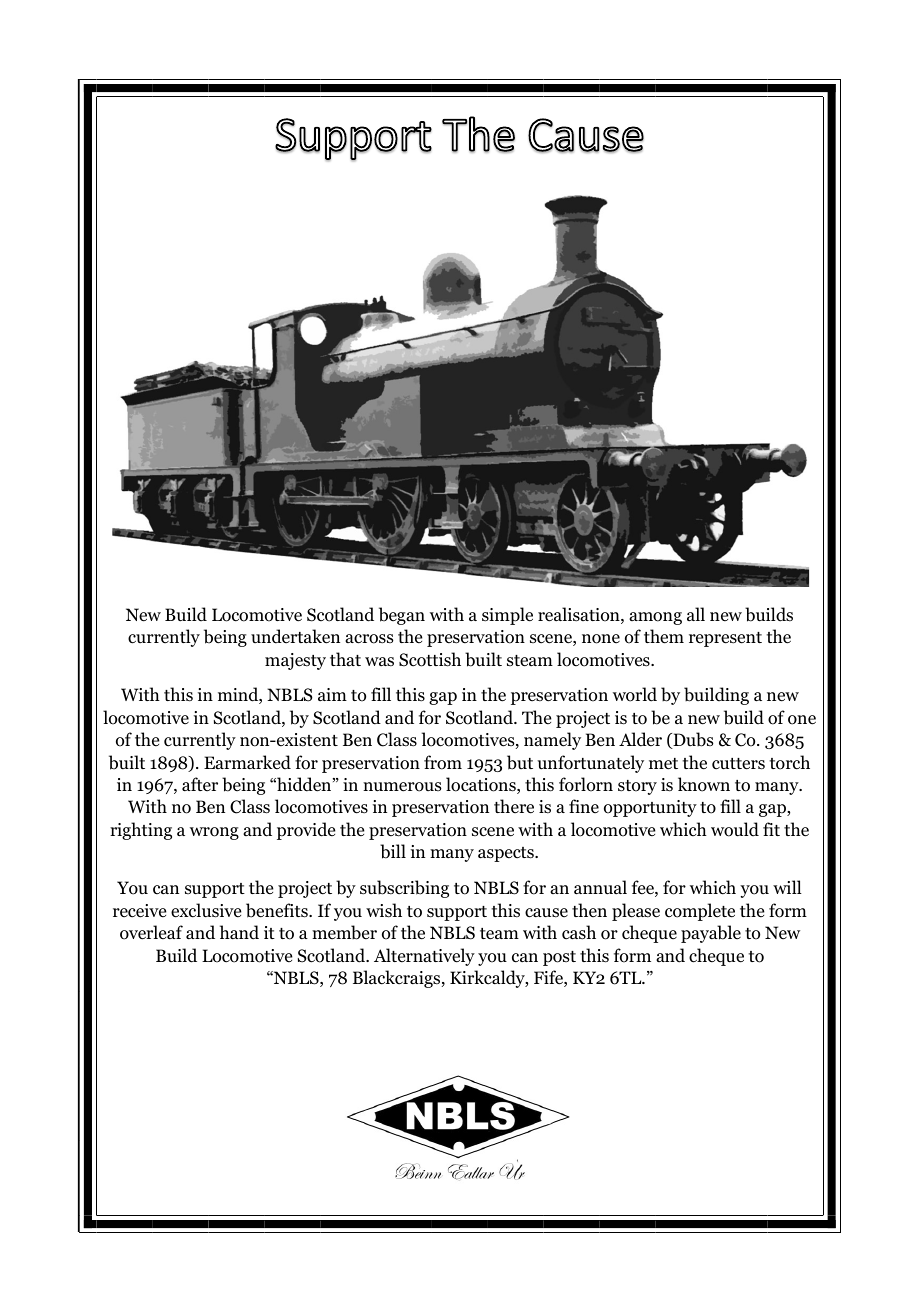 This document has height=1313, width=924. Describe the element at coordinates (711, 934) in the document. I see `payable` at that location.
